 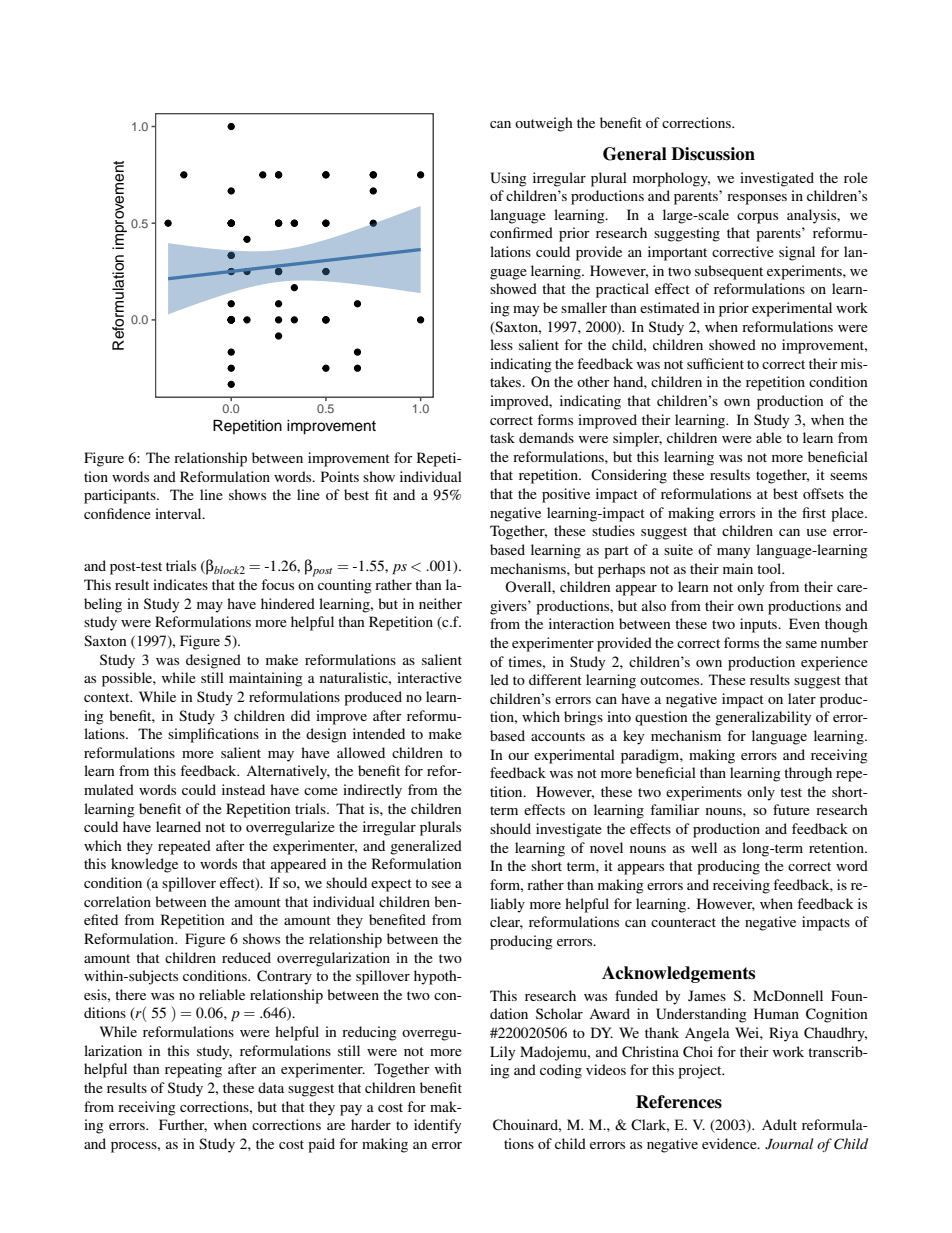 I want to click on Further, so click(x=183, y=1125).
